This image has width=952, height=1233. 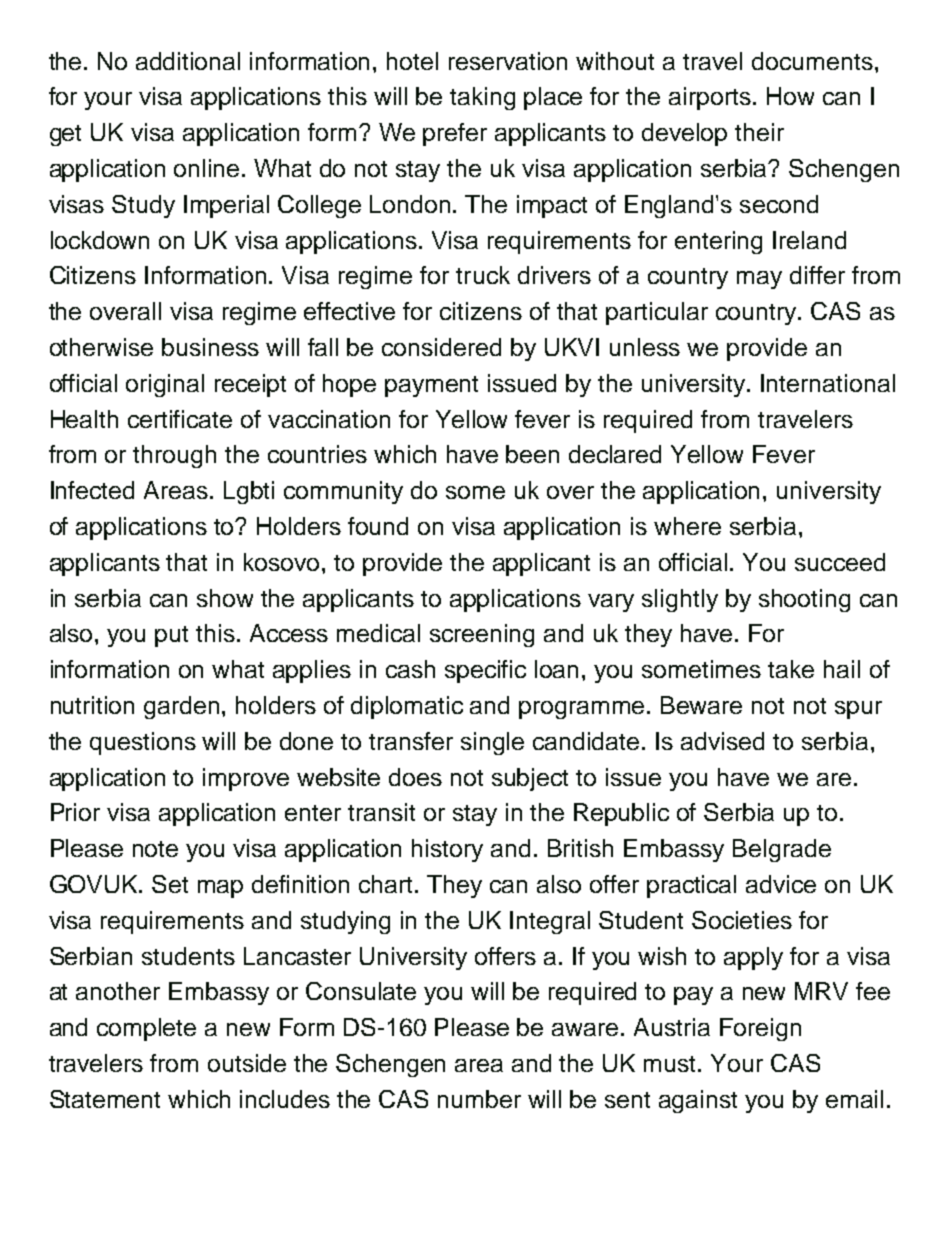 I want to click on number, so click(x=479, y=1099).
